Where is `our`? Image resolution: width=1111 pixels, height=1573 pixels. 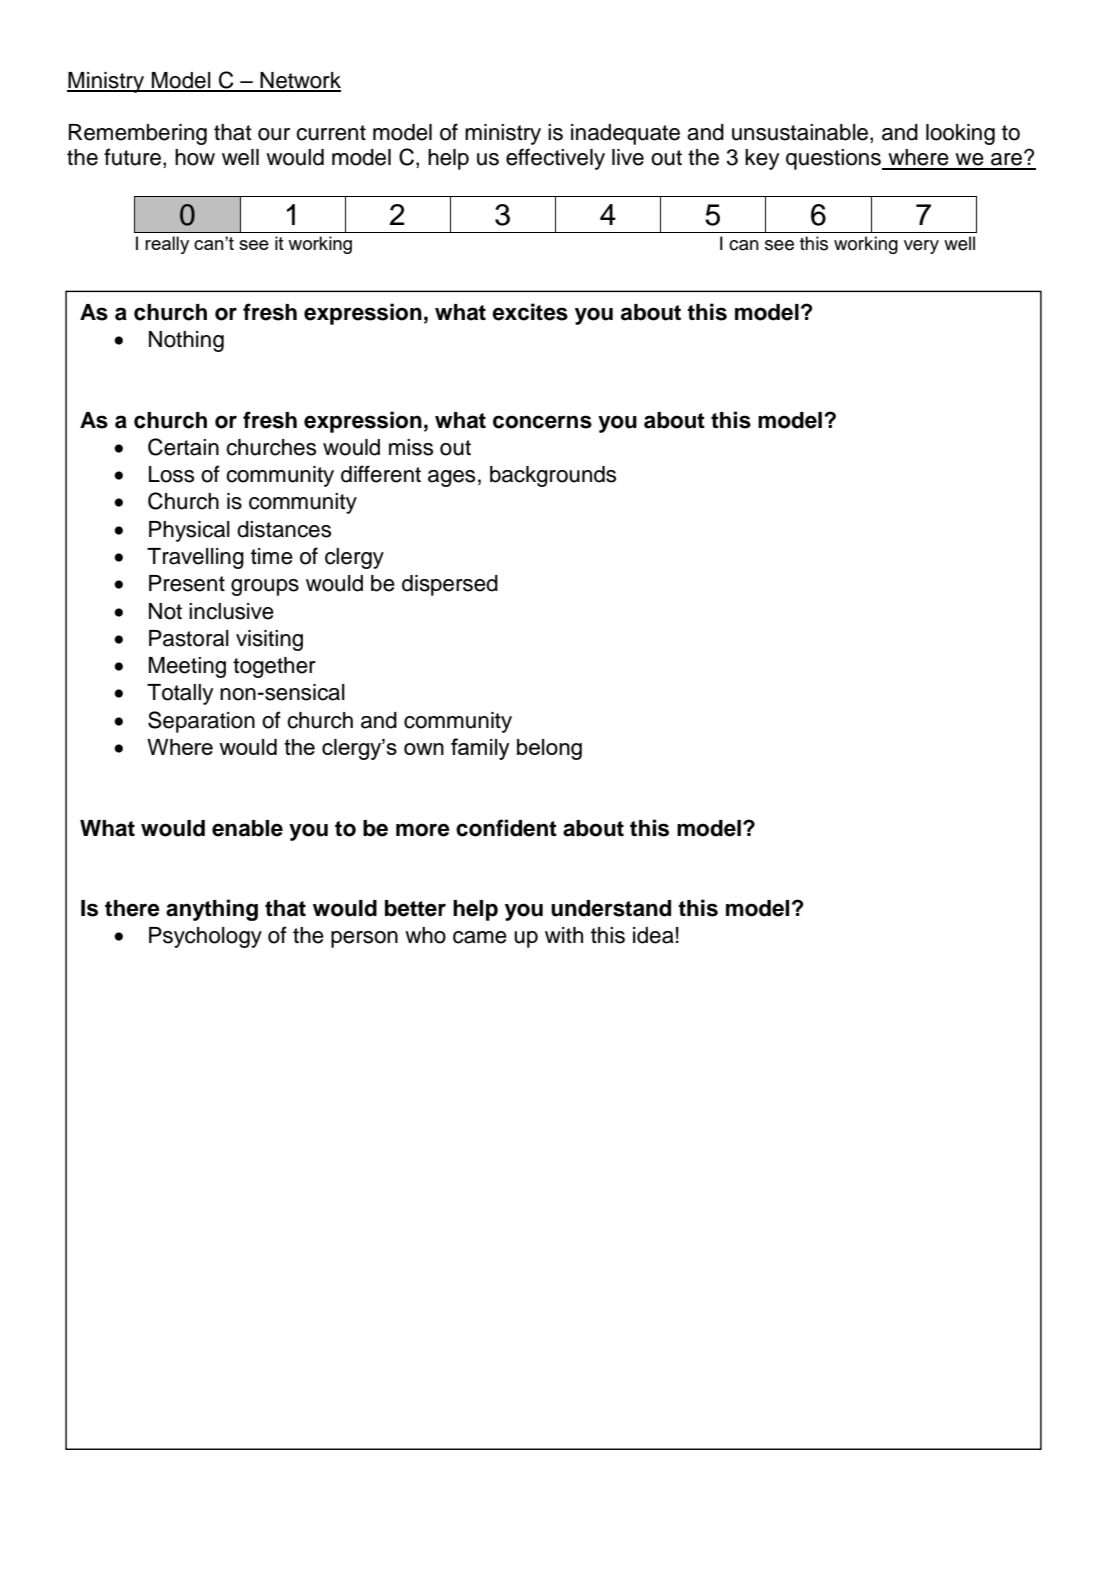 our is located at coordinates (274, 134).
